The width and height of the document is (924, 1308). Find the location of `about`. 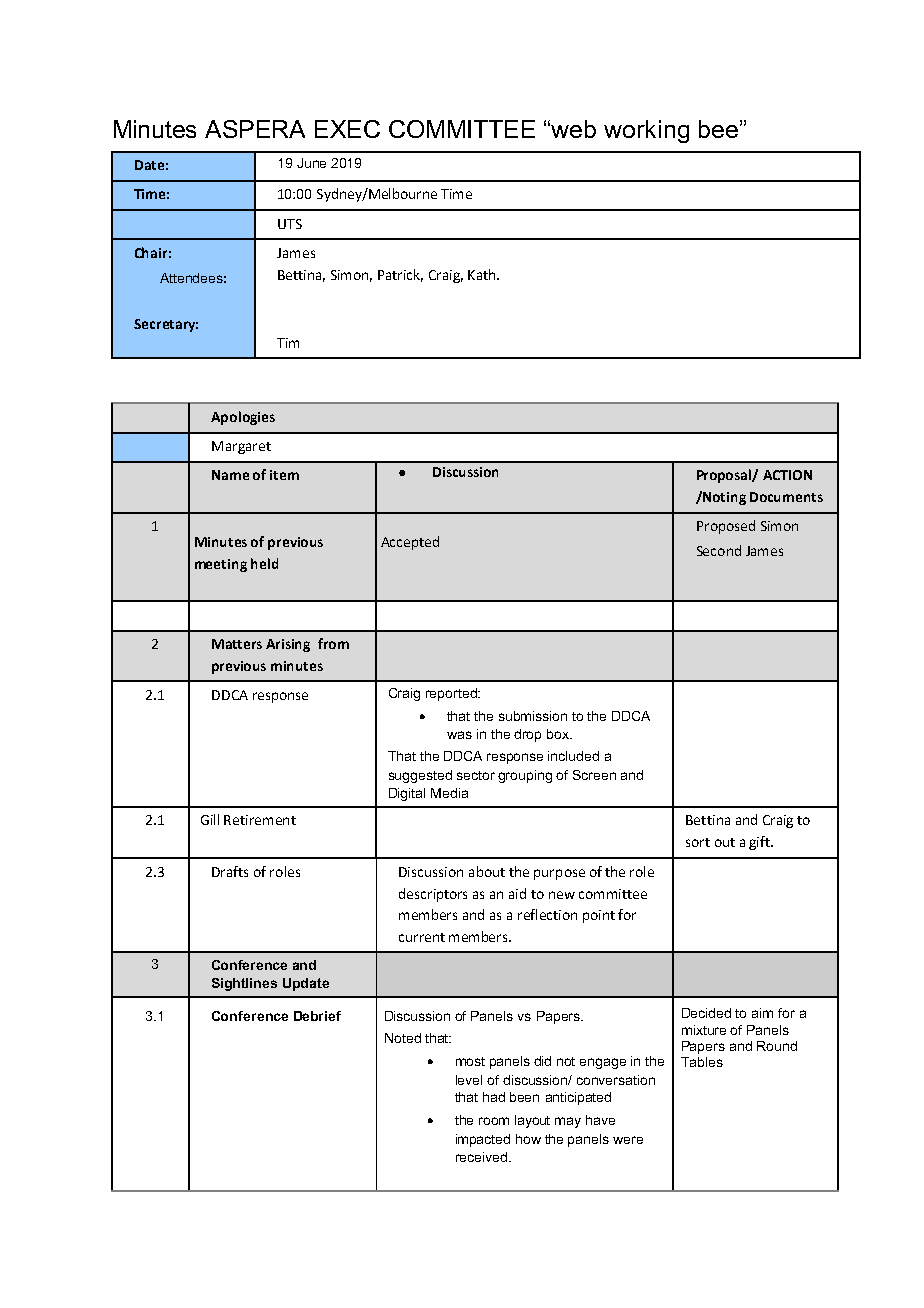

about is located at coordinates (487, 871).
